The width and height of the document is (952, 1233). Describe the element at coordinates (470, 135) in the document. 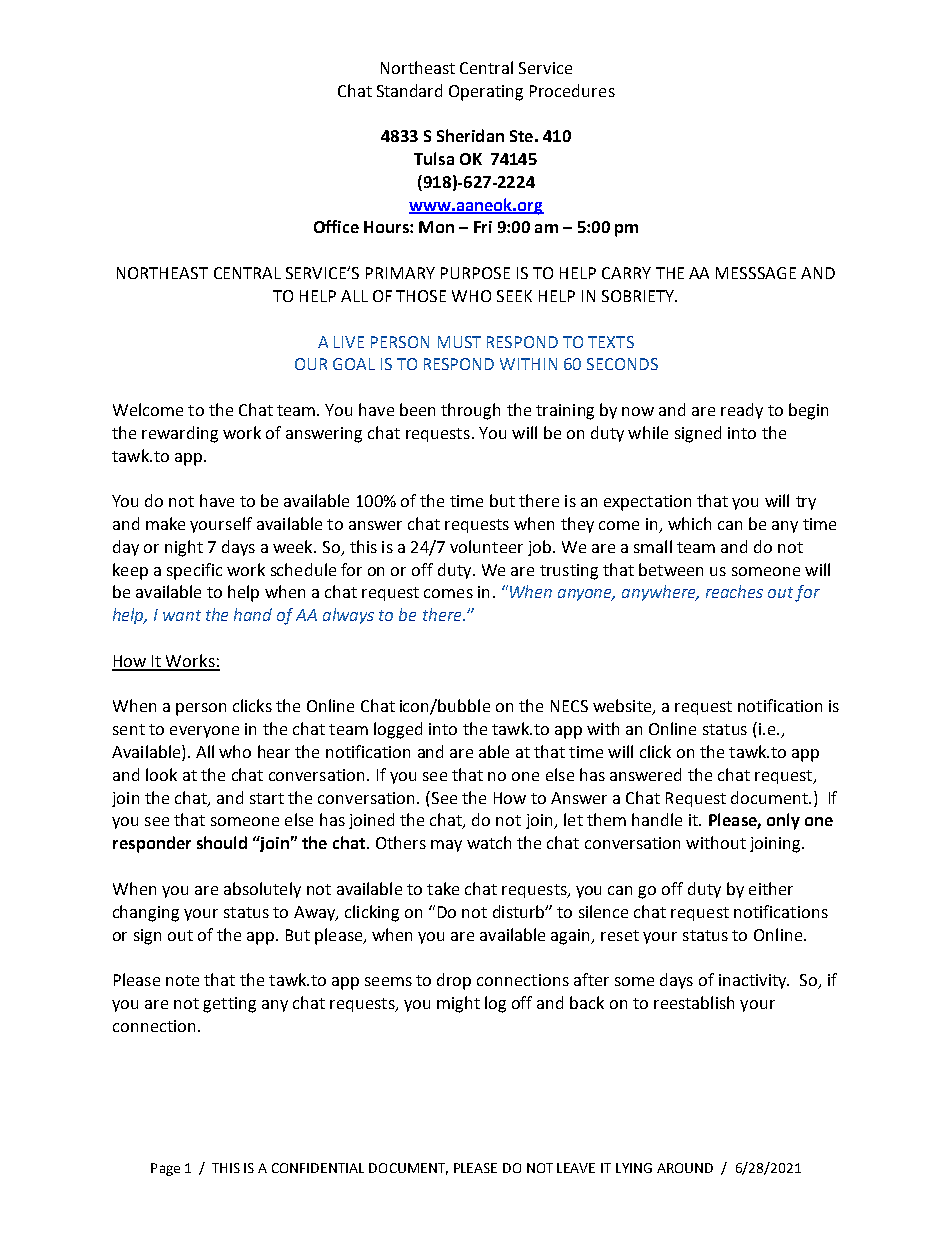

I see `Sheridan` at that location.
